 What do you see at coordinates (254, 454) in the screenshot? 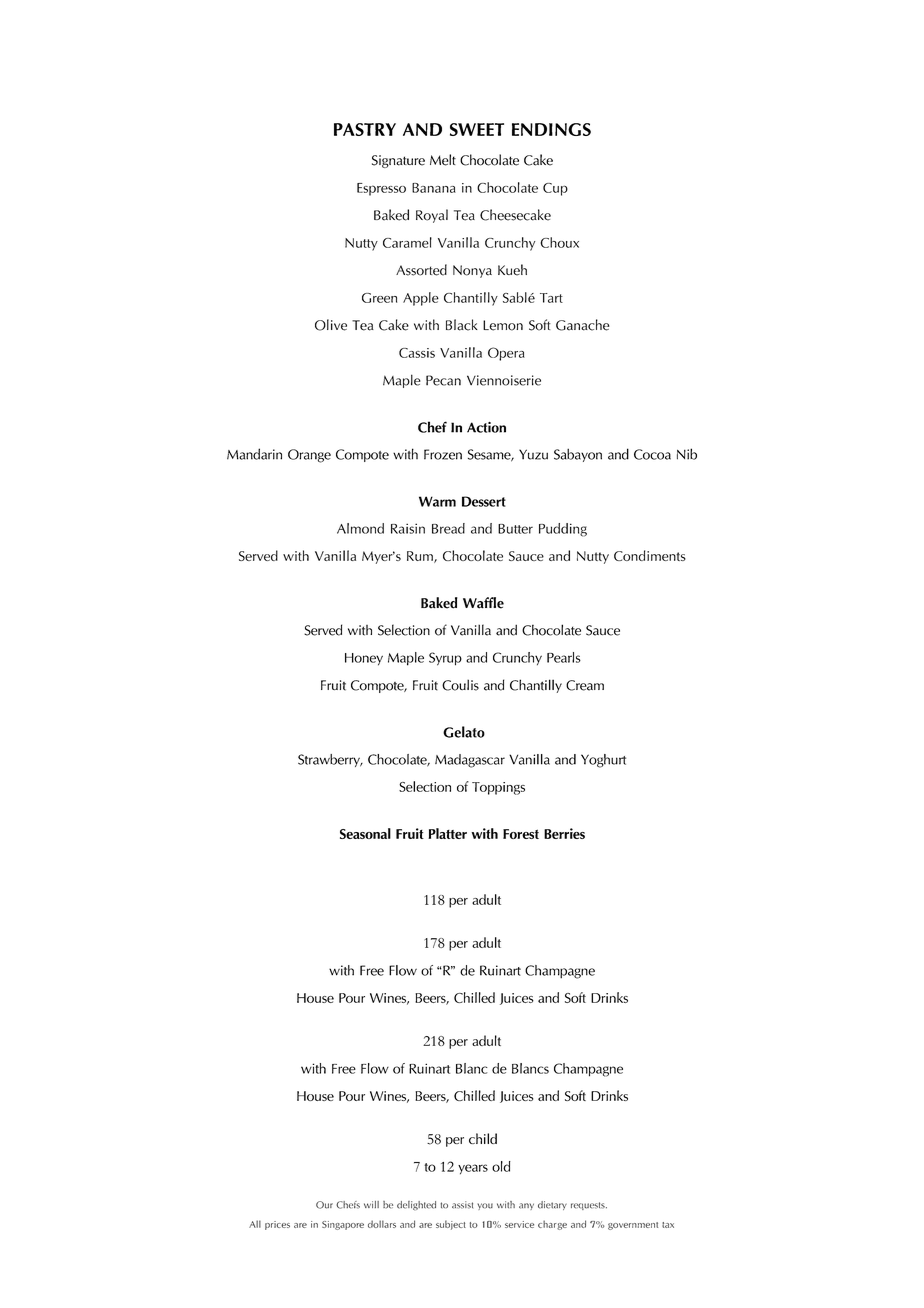
I see `Mandarin` at bounding box center [254, 454].
